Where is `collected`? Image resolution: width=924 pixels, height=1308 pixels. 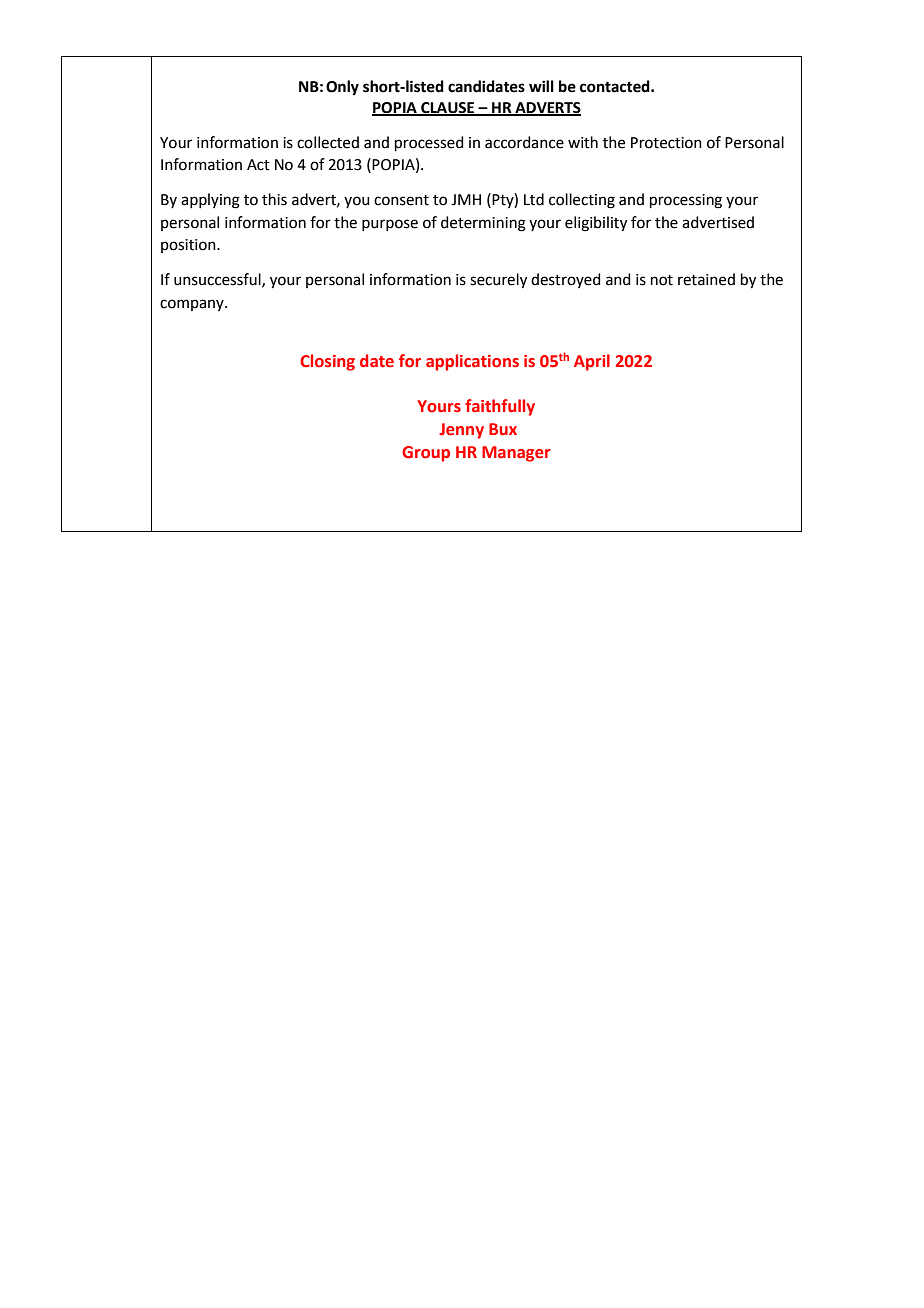
collected is located at coordinates (328, 142).
